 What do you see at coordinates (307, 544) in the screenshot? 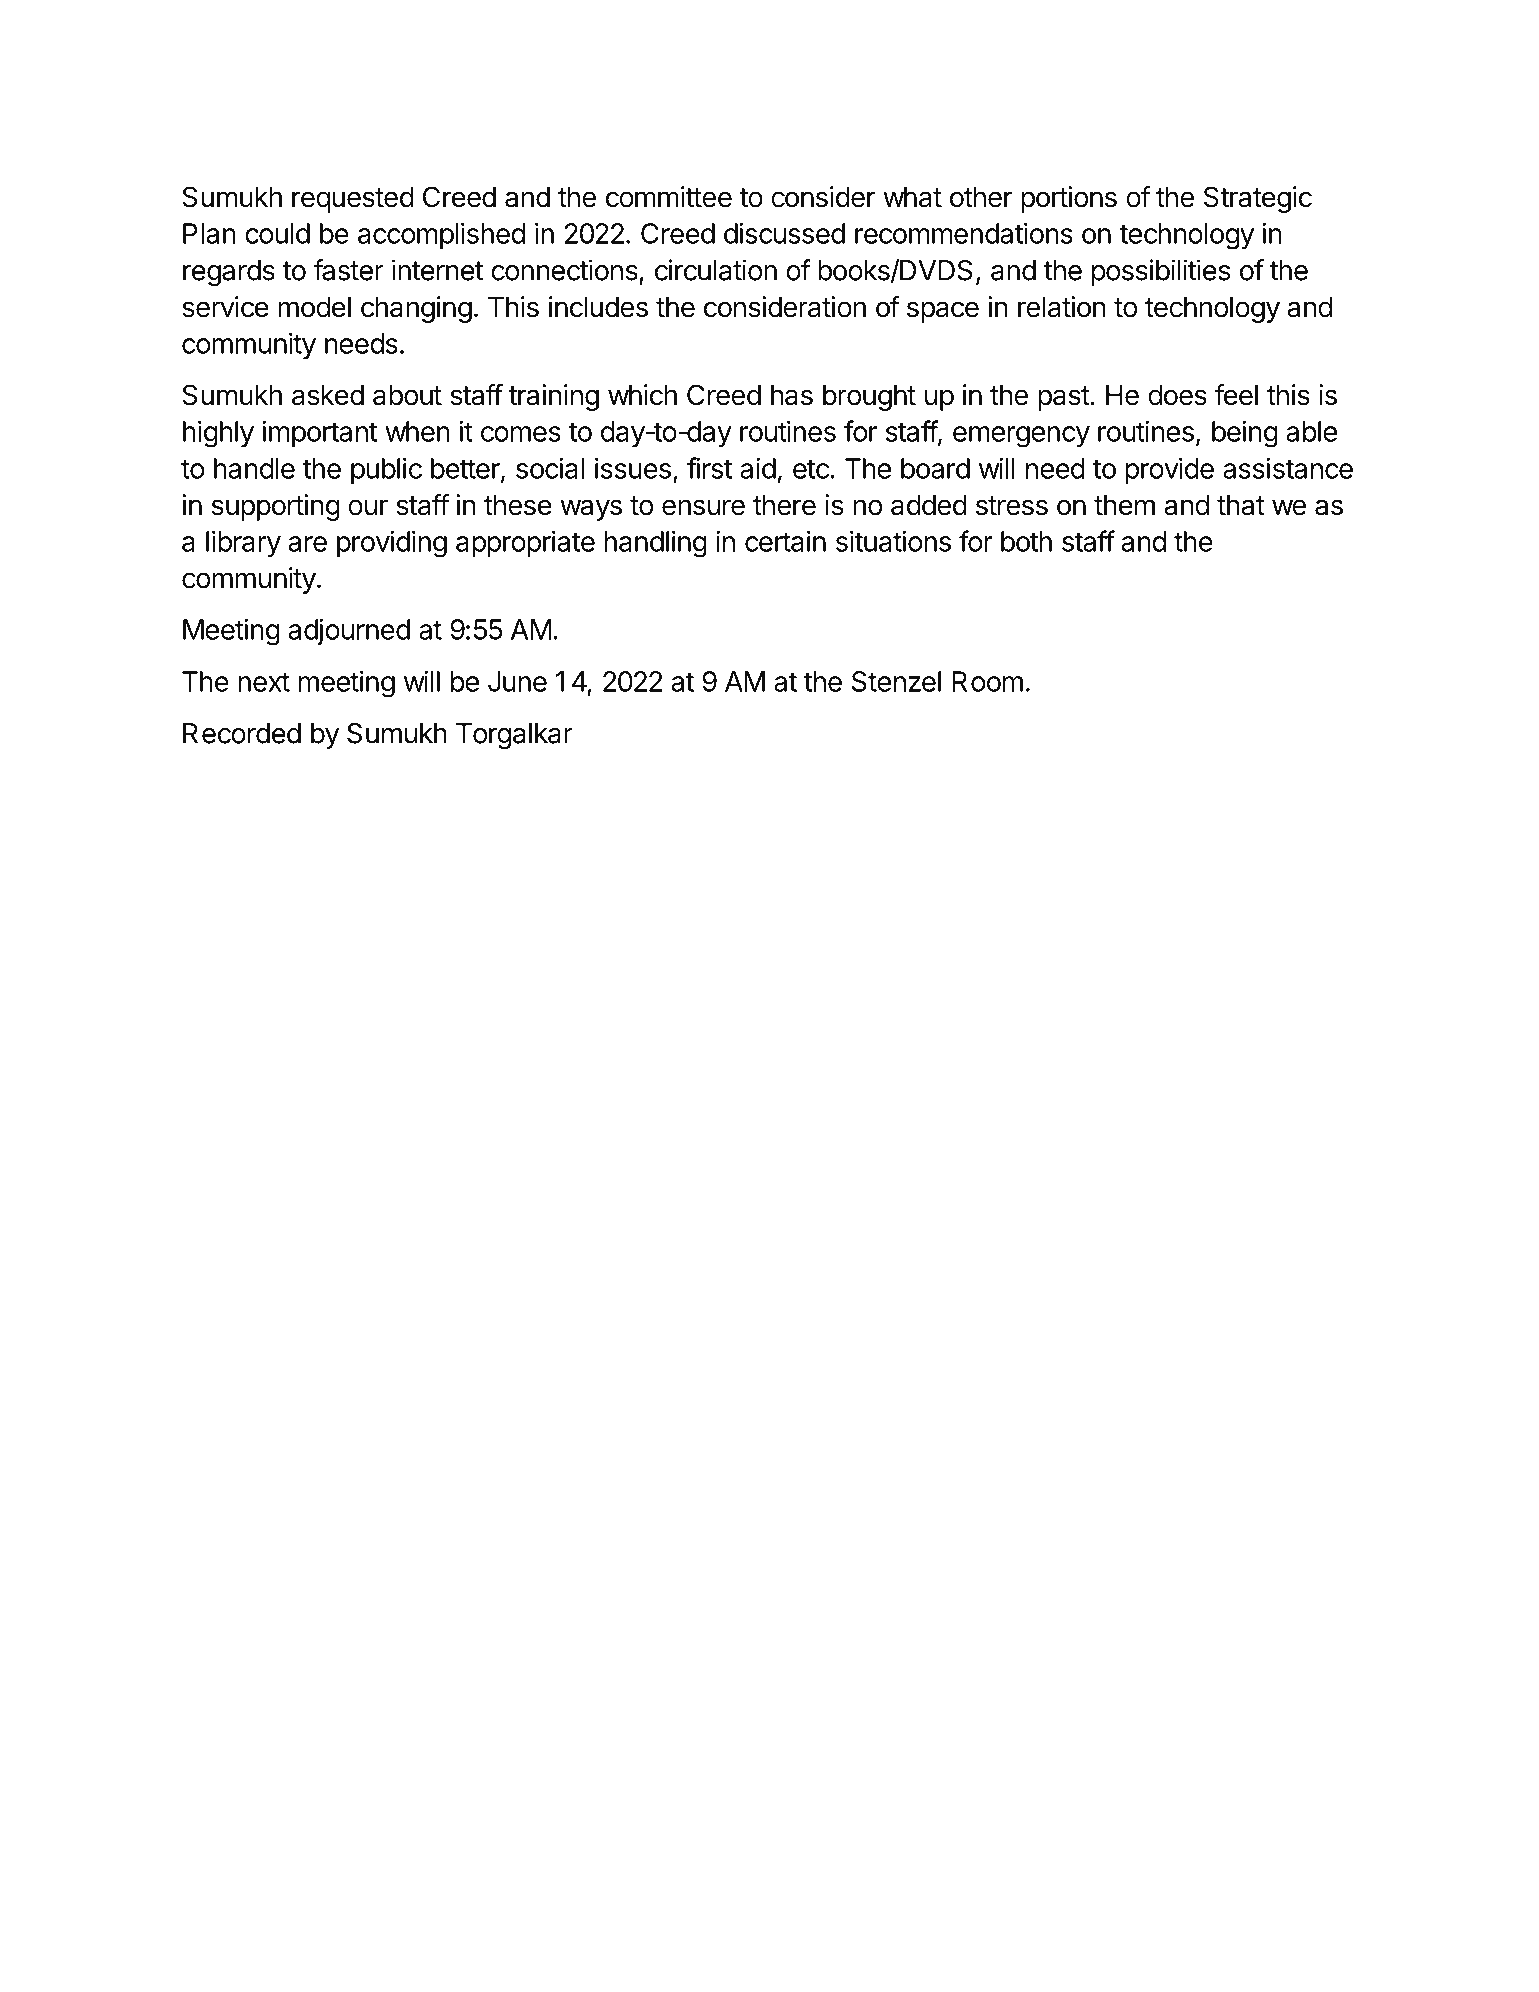
I see `are` at bounding box center [307, 544].
